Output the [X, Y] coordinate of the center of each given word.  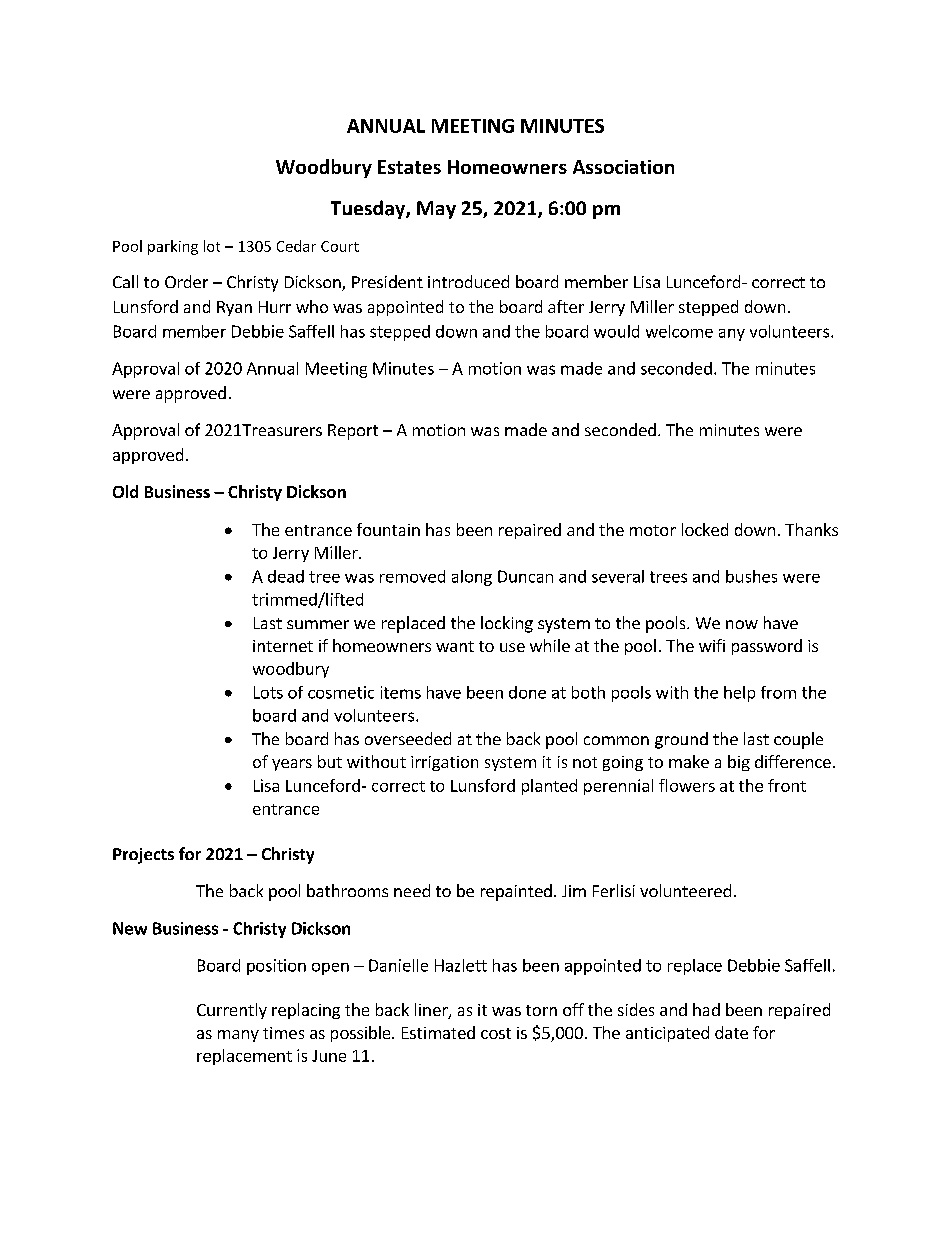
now [742, 624]
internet [283, 646]
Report [353, 432]
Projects [143, 856]
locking [507, 624]
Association [623, 167]
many [238, 1036]
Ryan [234, 308]
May [436, 210]
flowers [687, 785]
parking [173, 247]
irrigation [444, 763]
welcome [679, 331]
